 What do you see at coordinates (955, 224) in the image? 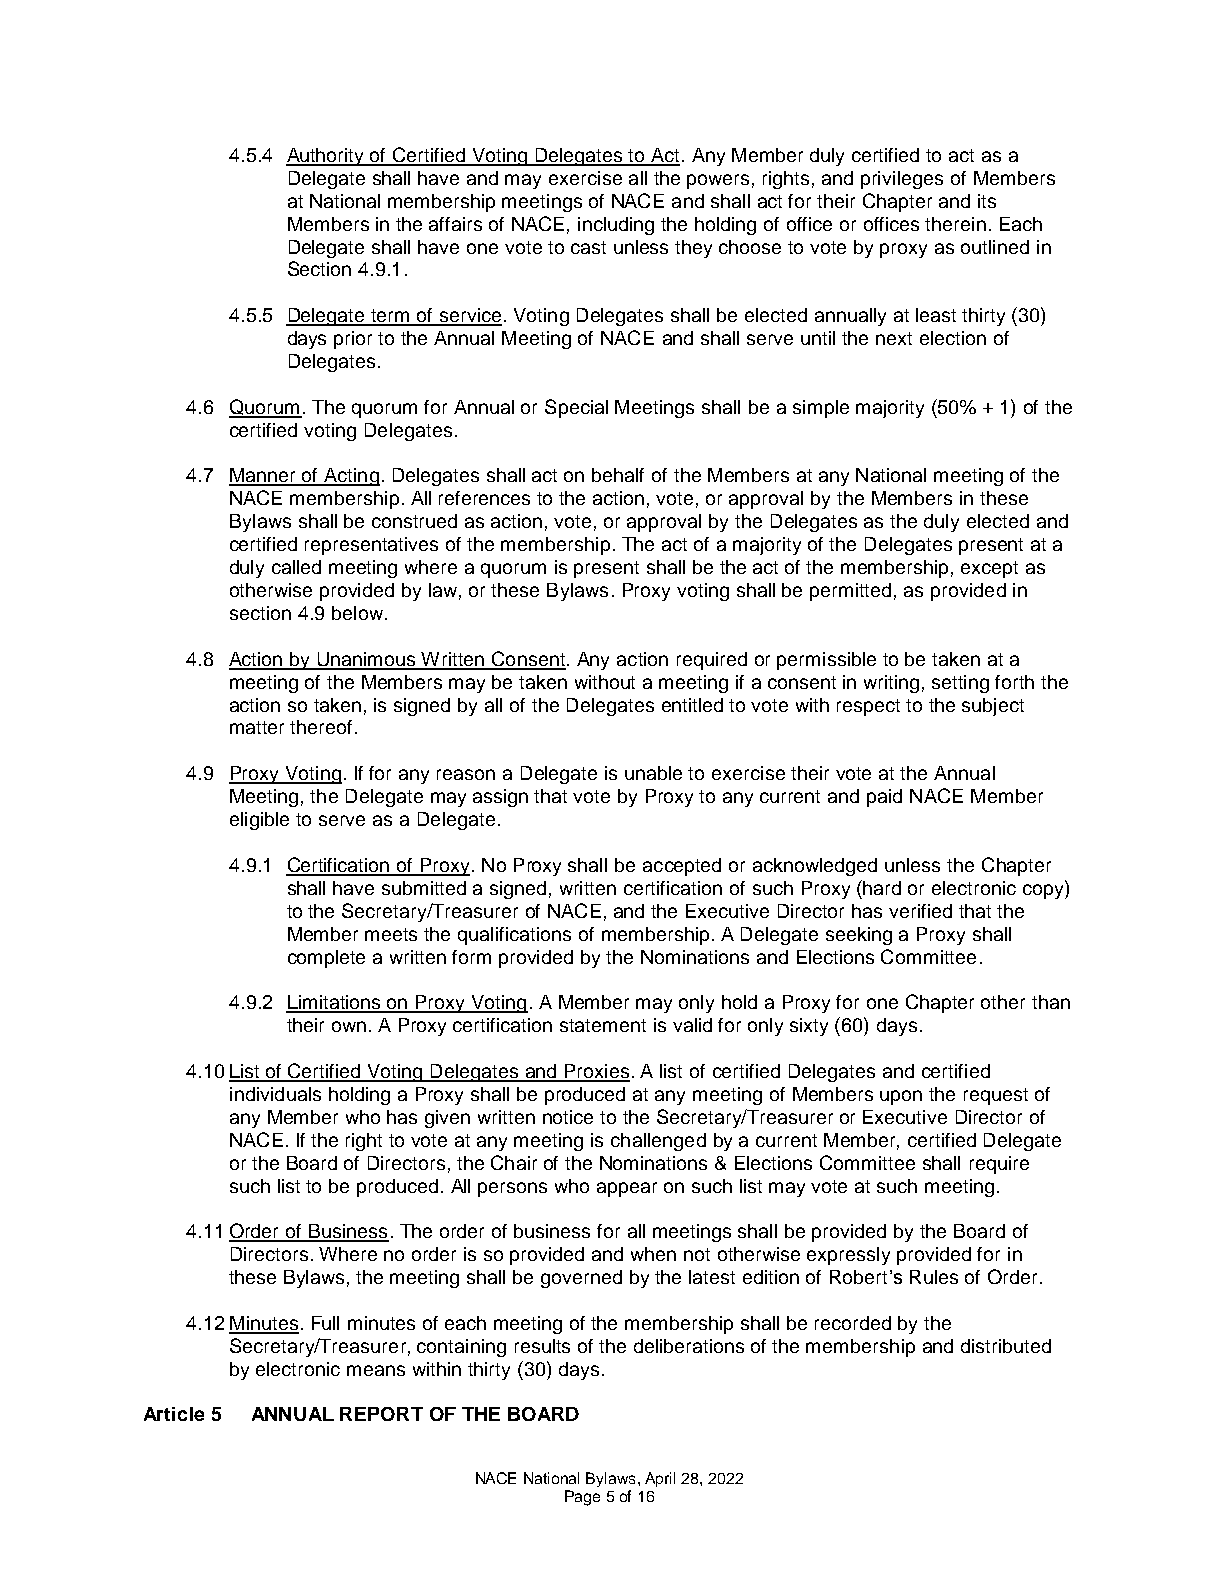
I see `therein` at bounding box center [955, 224].
